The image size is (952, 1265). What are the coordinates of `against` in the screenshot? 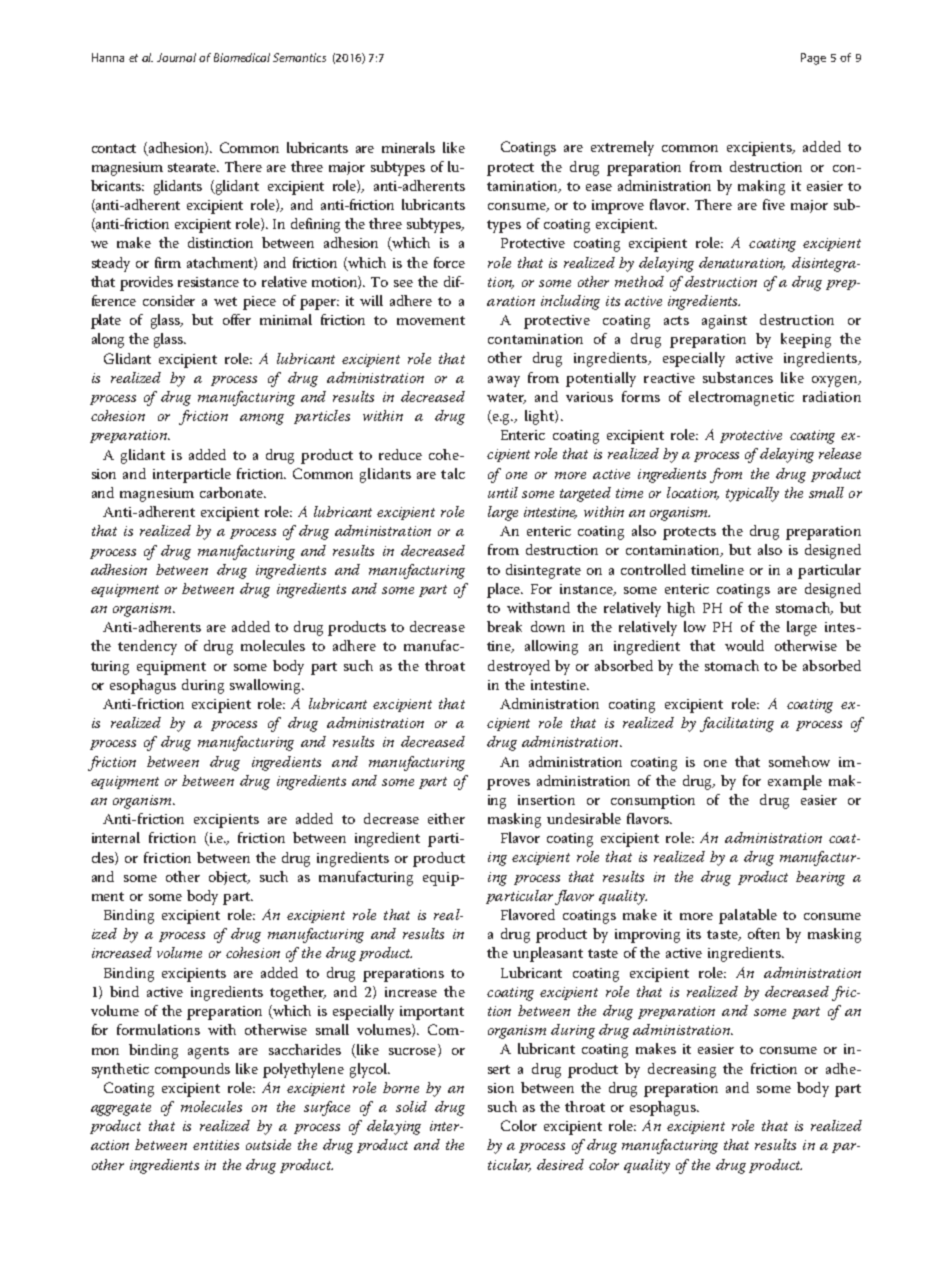 It's located at (724, 322).
